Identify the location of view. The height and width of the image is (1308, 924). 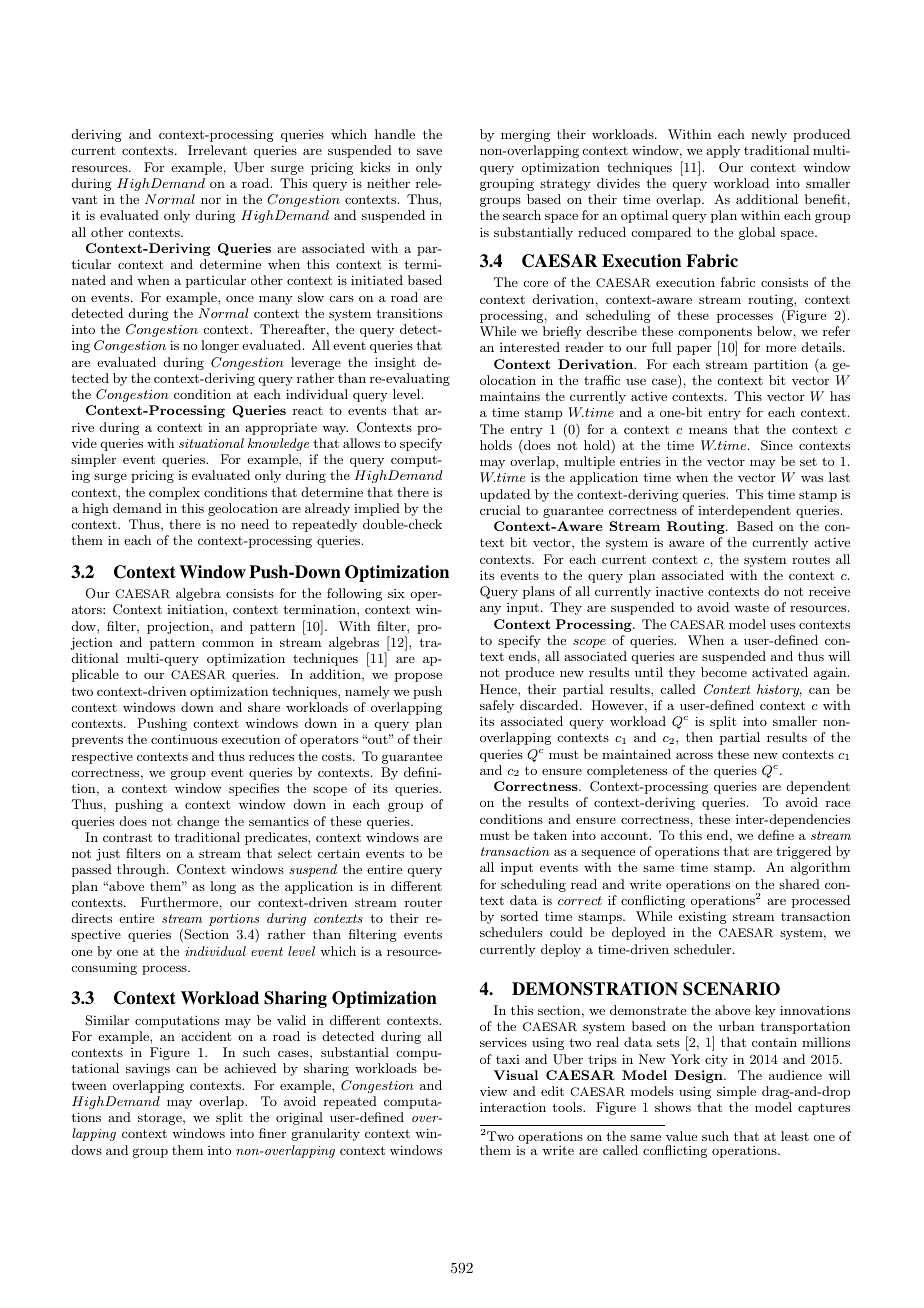
(493, 1091).
